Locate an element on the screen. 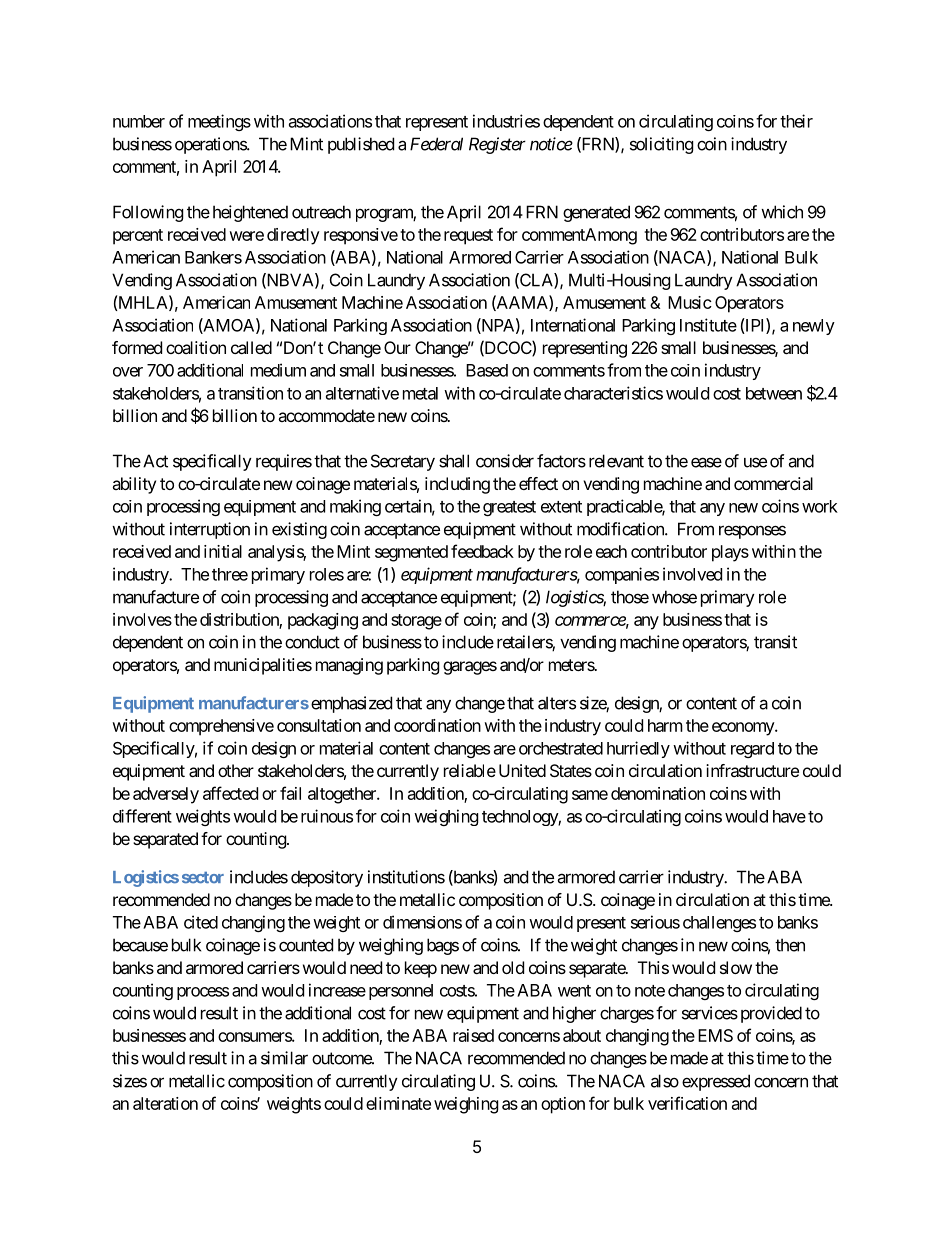 This screenshot has width=952, height=1233. alteration is located at coordinates (165, 1103).
